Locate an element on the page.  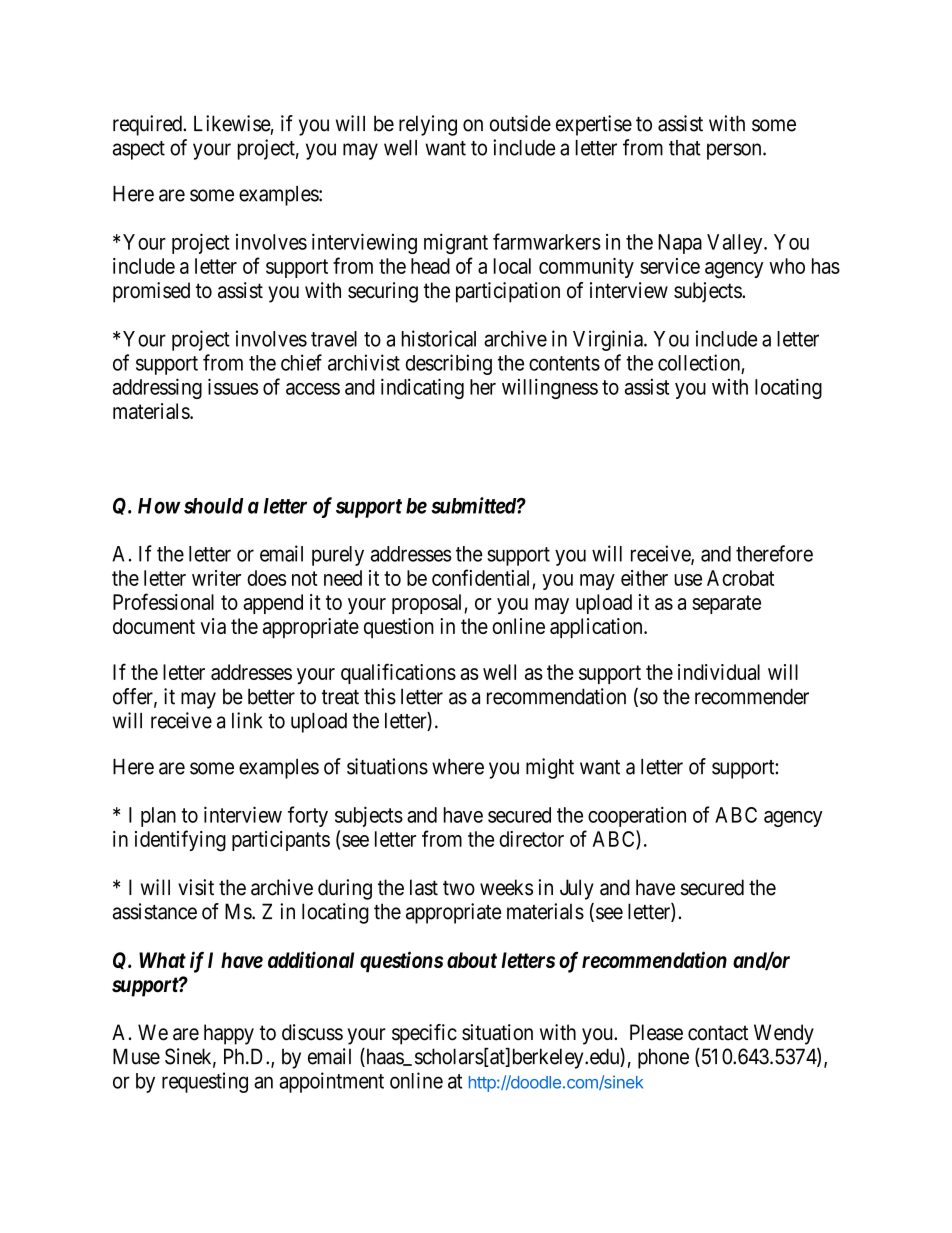
cooperation is located at coordinates (637, 816).
